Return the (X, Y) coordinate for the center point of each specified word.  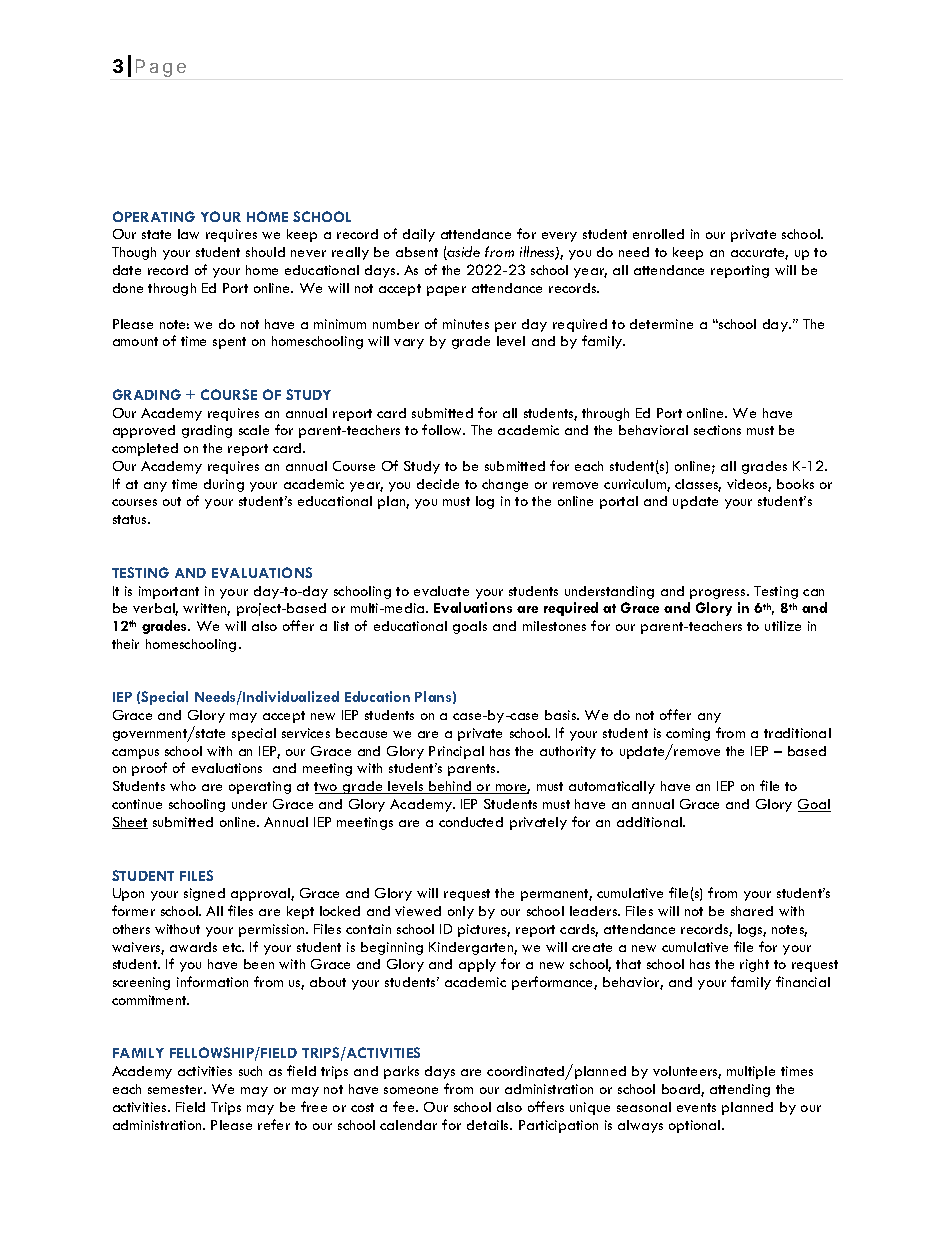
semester (176, 1089)
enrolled (658, 234)
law (188, 234)
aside (463, 253)
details (489, 1125)
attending (740, 1090)
